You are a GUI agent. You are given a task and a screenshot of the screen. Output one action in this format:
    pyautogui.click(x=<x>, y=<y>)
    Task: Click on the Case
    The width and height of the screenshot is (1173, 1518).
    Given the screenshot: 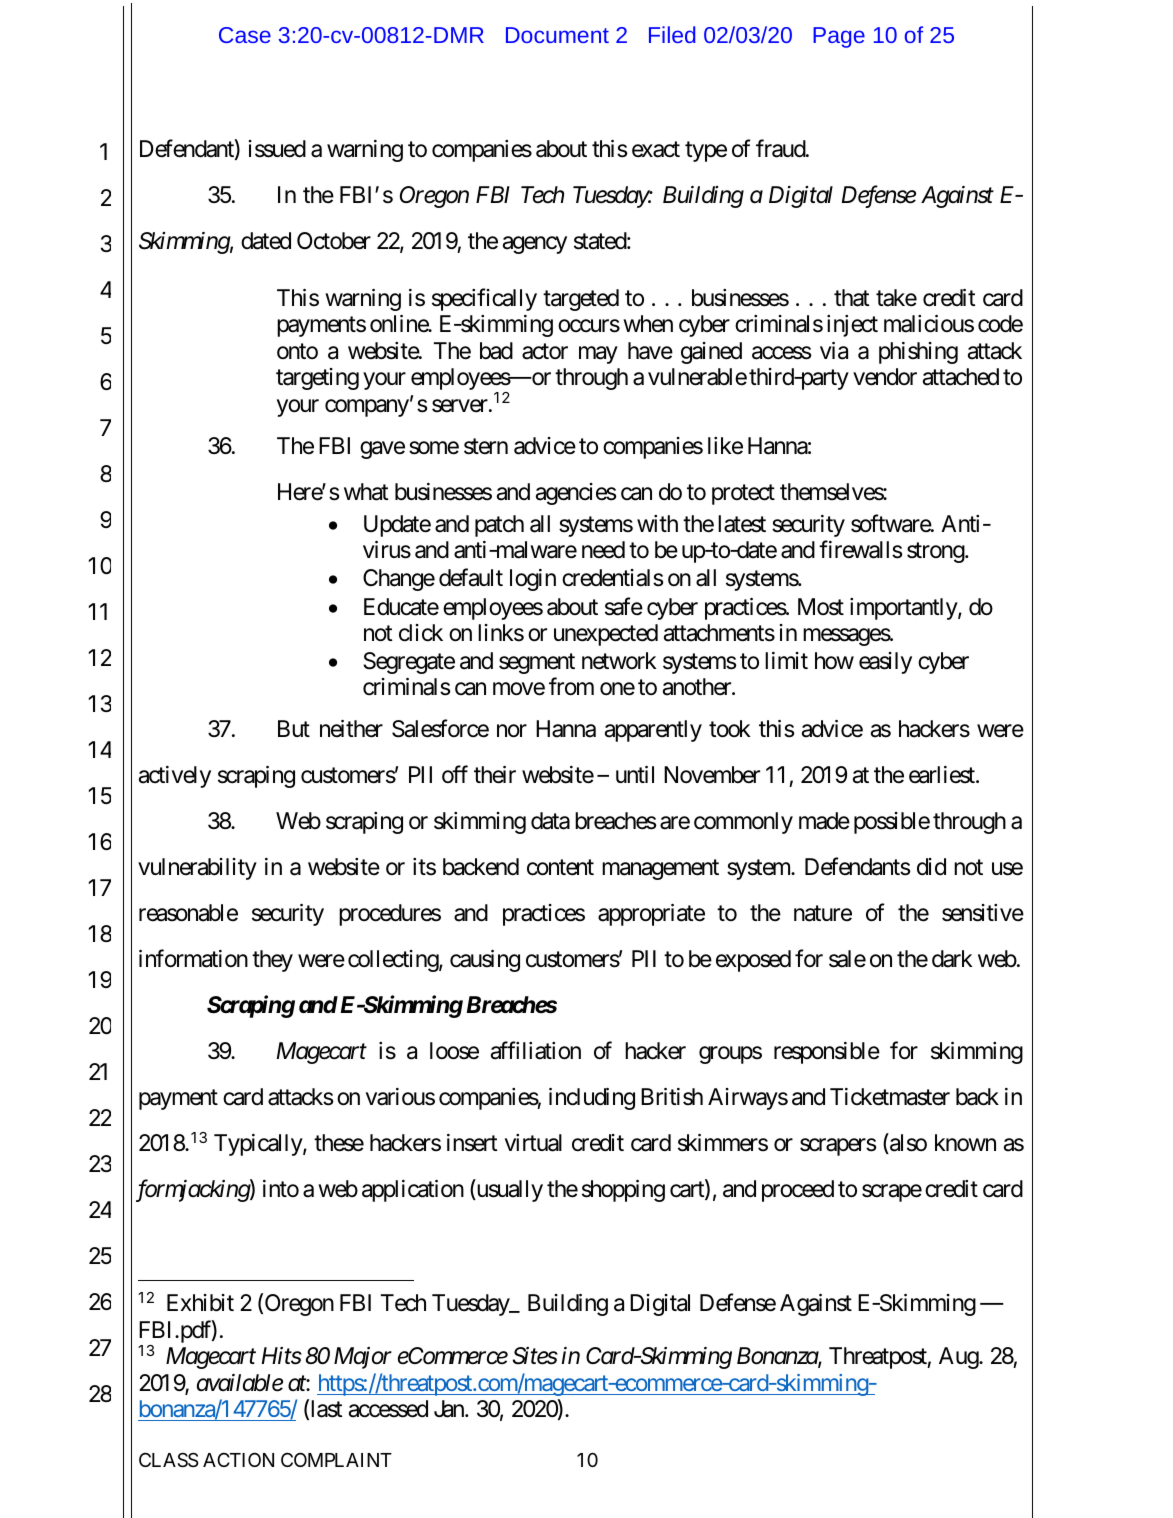 What is the action you would take?
    pyautogui.click(x=245, y=35)
